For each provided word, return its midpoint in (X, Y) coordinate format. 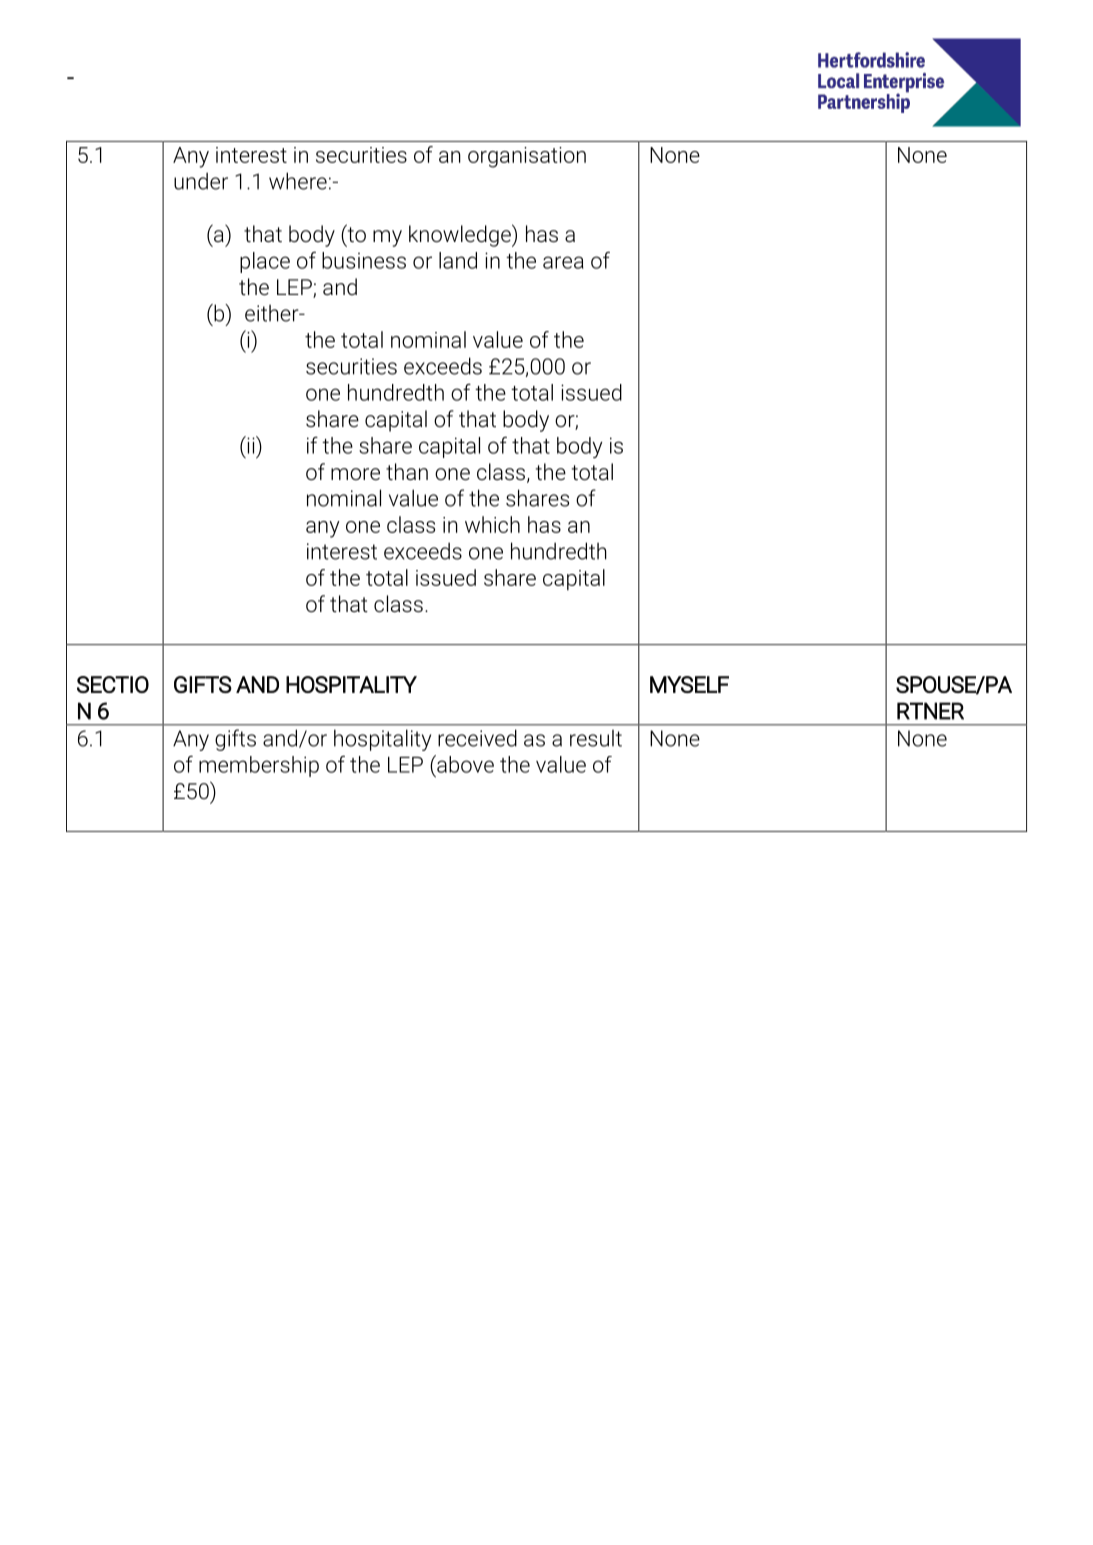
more (355, 474)
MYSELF (689, 684)
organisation (527, 157)
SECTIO (113, 684)
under (201, 181)
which (492, 524)
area (563, 262)
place (265, 262)
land (458, 260)
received (477, 738)
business (364, 260)
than (407, 472)
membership (259, 766)
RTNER (930, 711)
